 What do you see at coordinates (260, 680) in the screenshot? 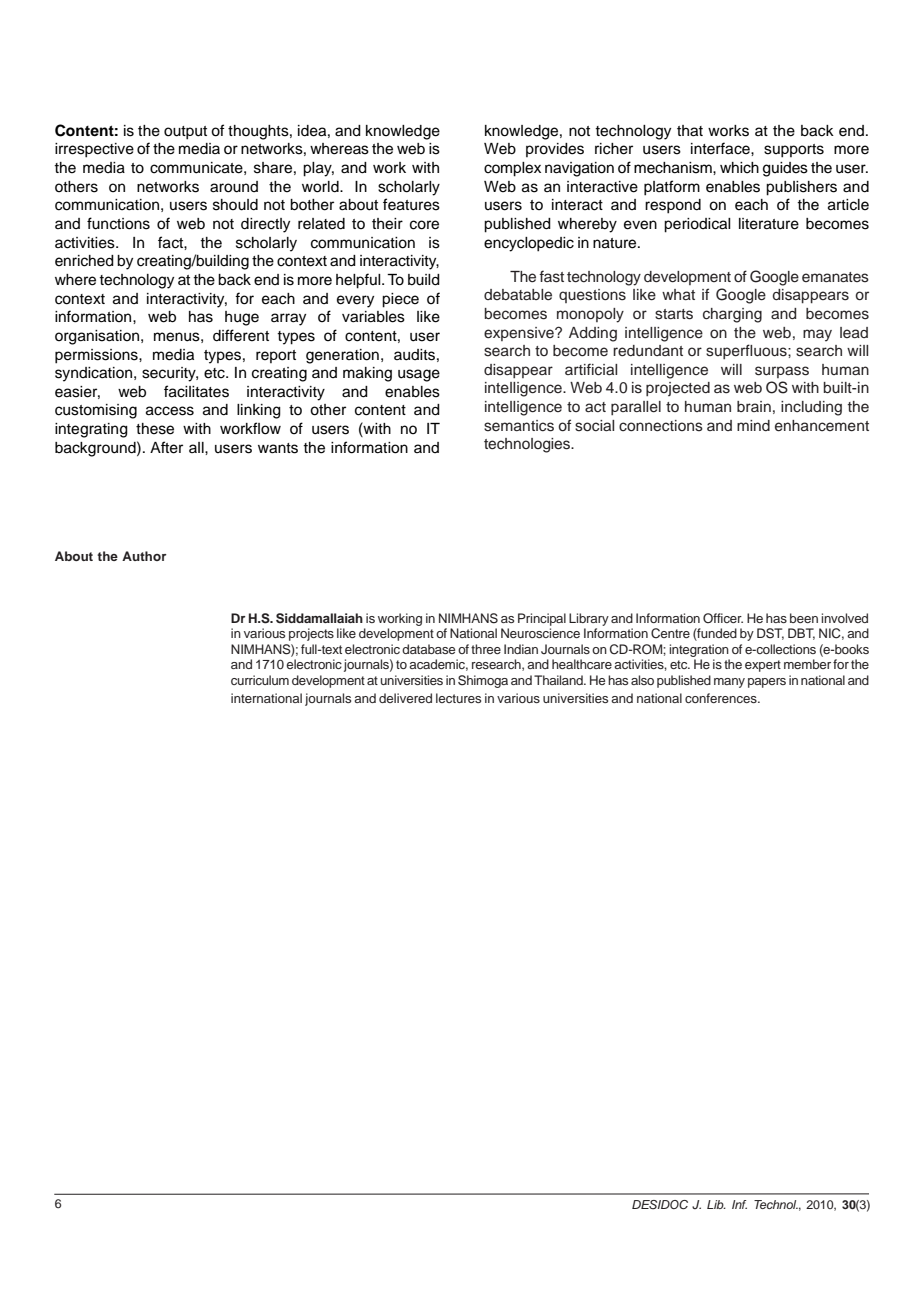
I see `curriculum` at bounding box center [260, 680].
